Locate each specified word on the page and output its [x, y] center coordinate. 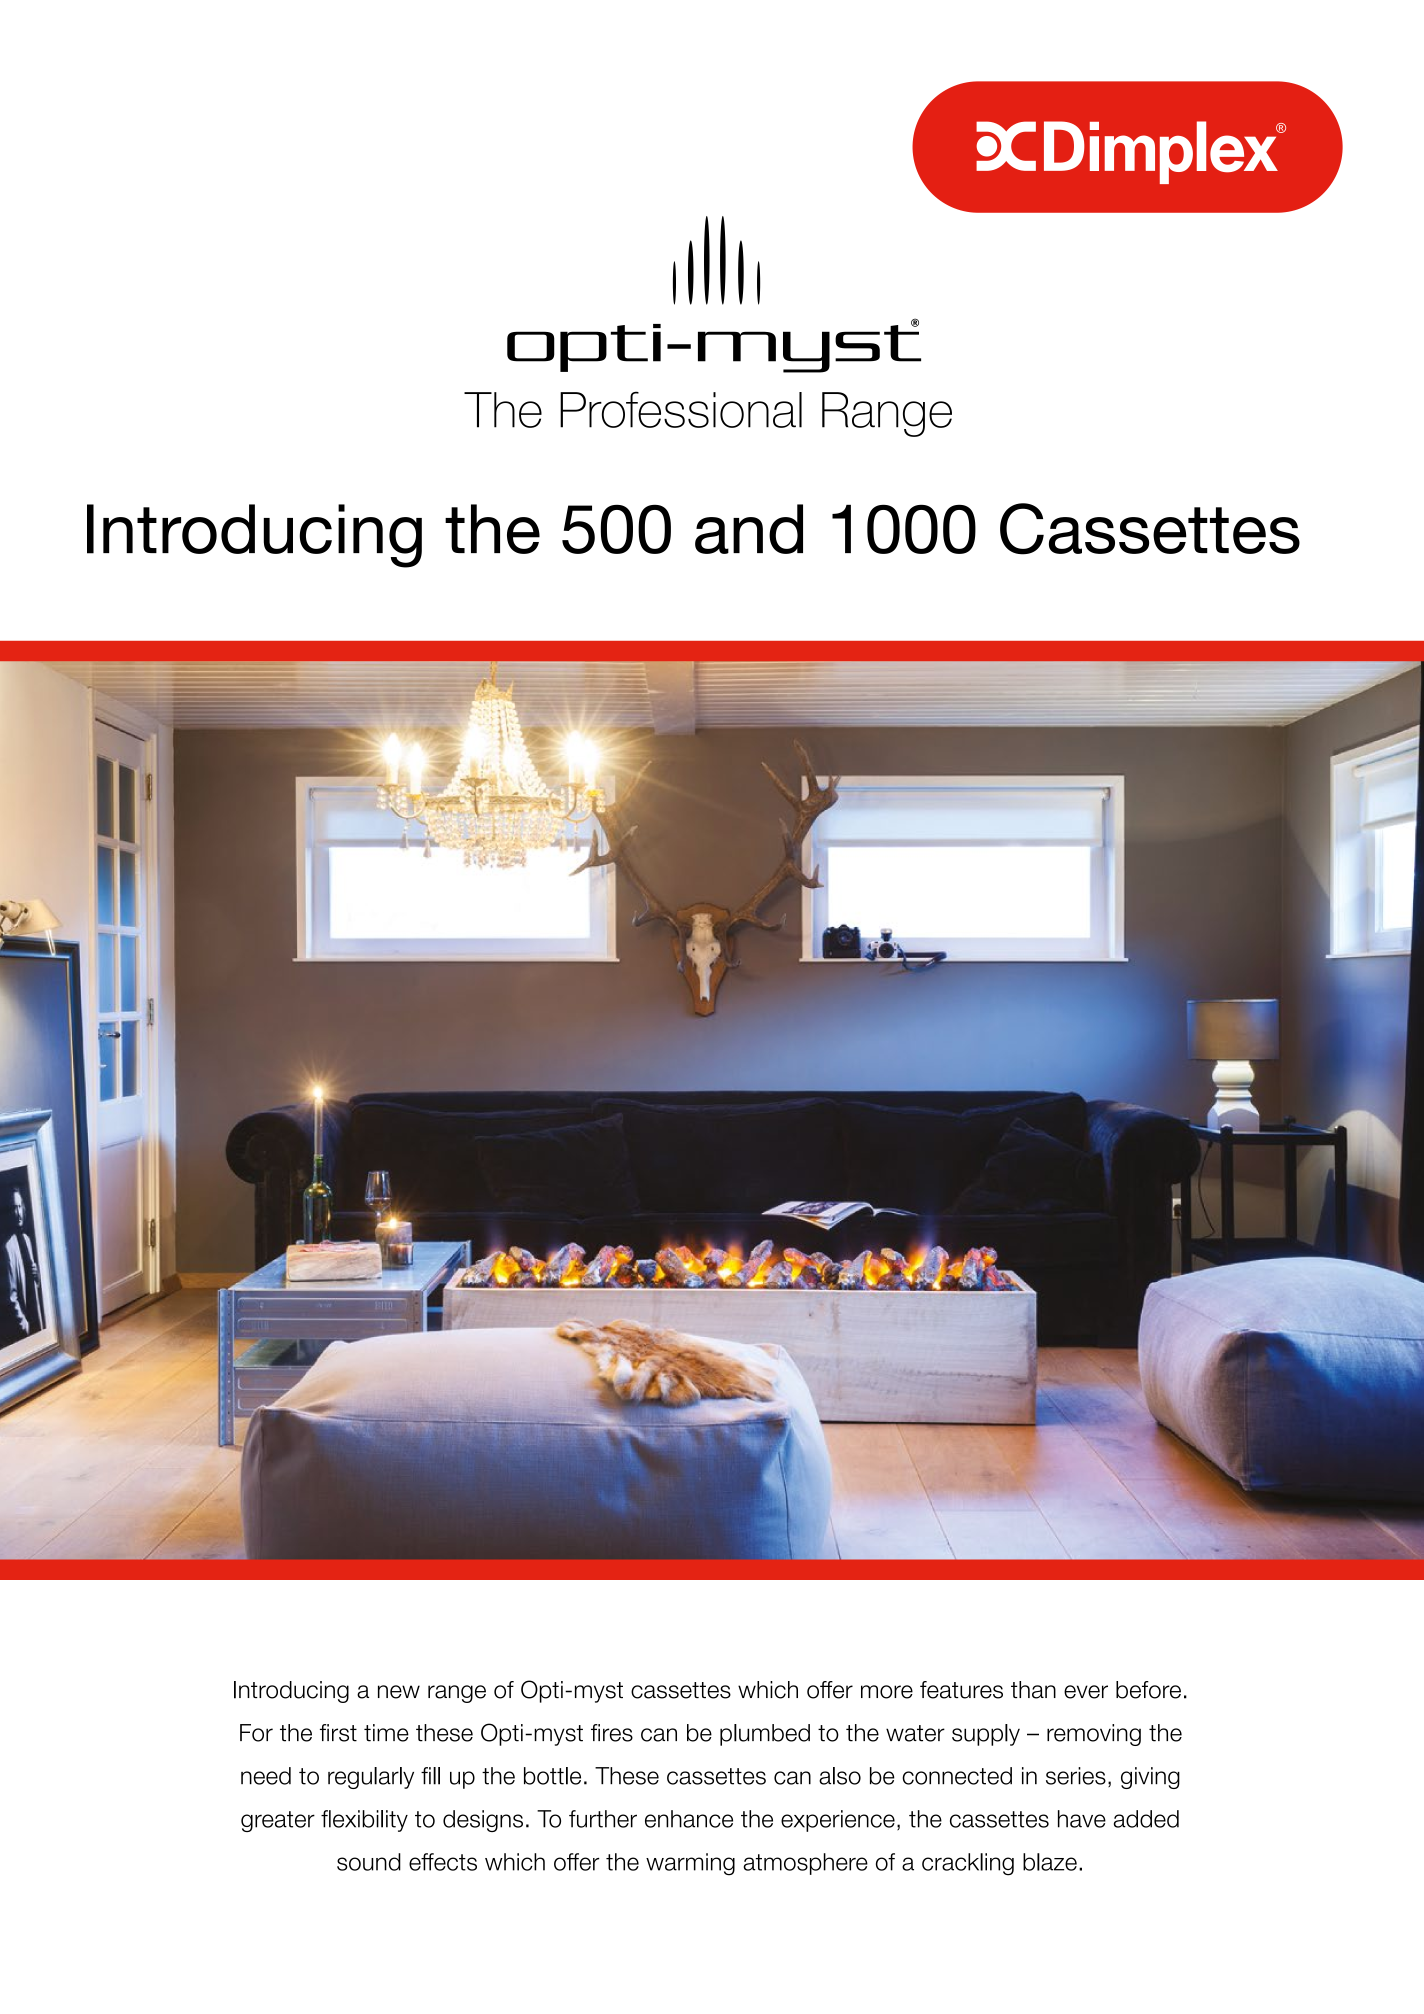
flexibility [364, 1821]
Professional [681, 409]
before [1148, 1690]
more [887, 1692]
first [338, 1733]
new [399, 1692]
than [1033, 1690]
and [749, 529]
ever [1086, 1692]
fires [612, 1733]
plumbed [765, 1735]
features [961, 1690]
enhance [689, 1819]
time [386, 1733]
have [1082, 1819]
